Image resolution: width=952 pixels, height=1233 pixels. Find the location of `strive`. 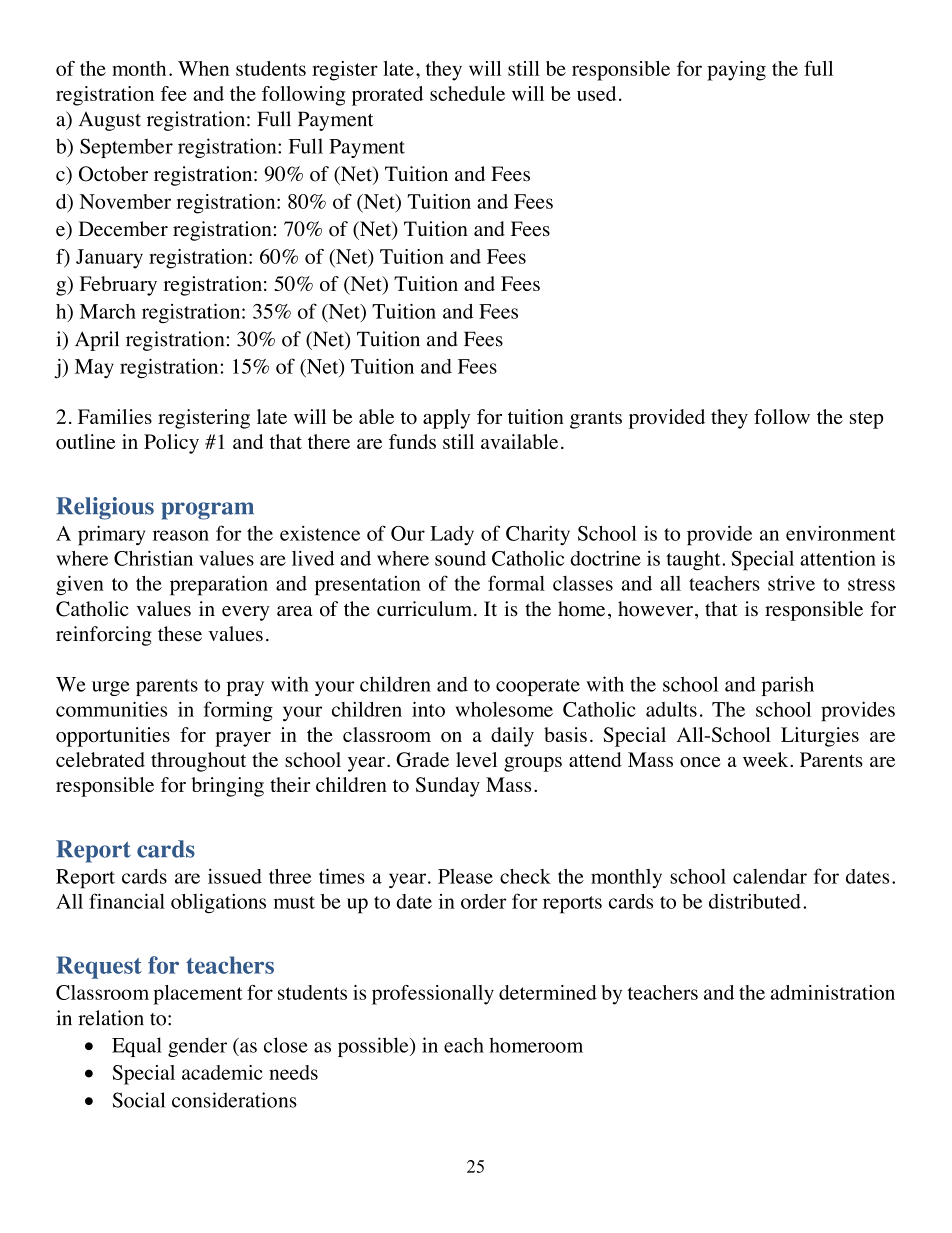

strive is located at coordinates (791, 583).
